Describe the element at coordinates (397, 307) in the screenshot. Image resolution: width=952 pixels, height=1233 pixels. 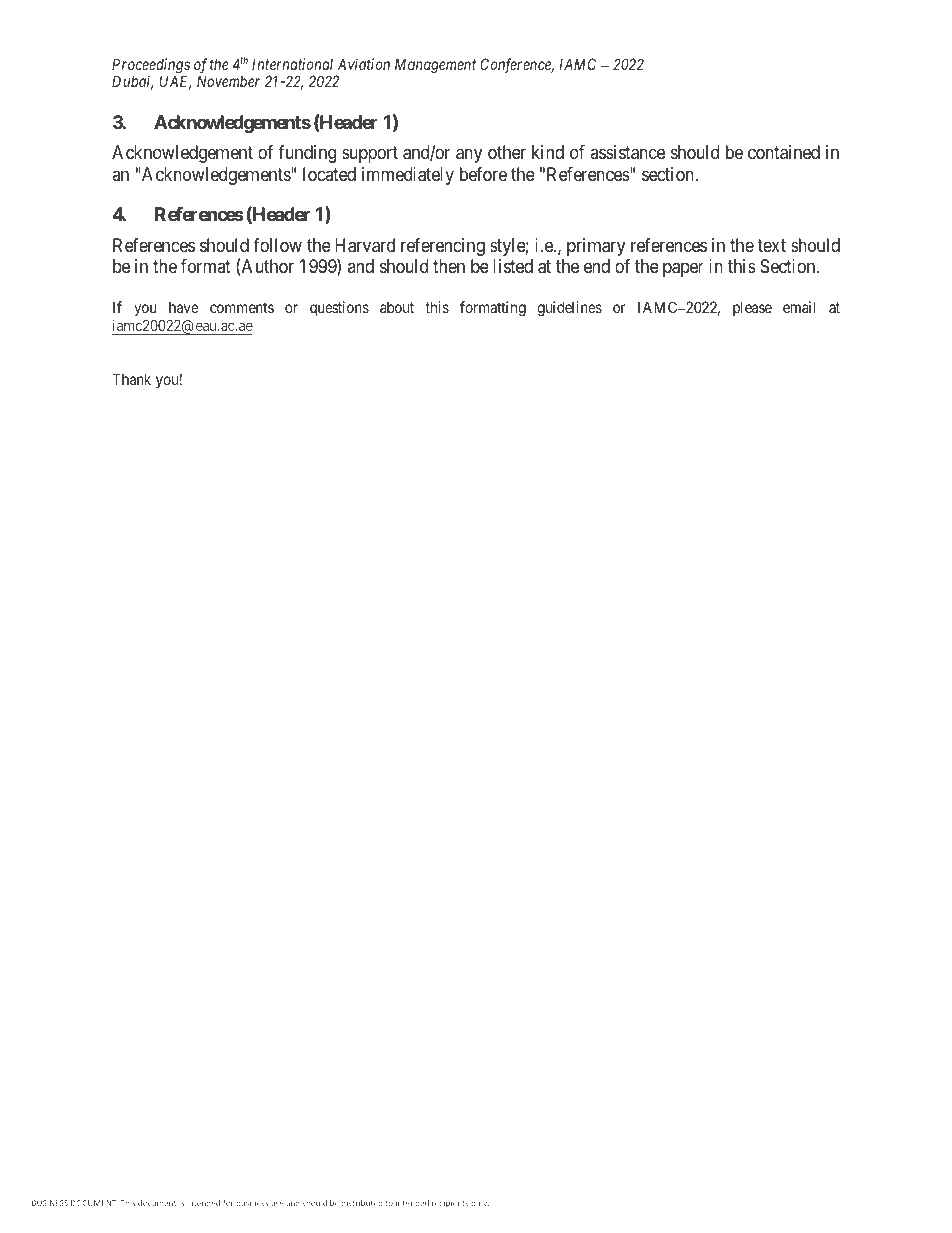
I see `about` at that location.
